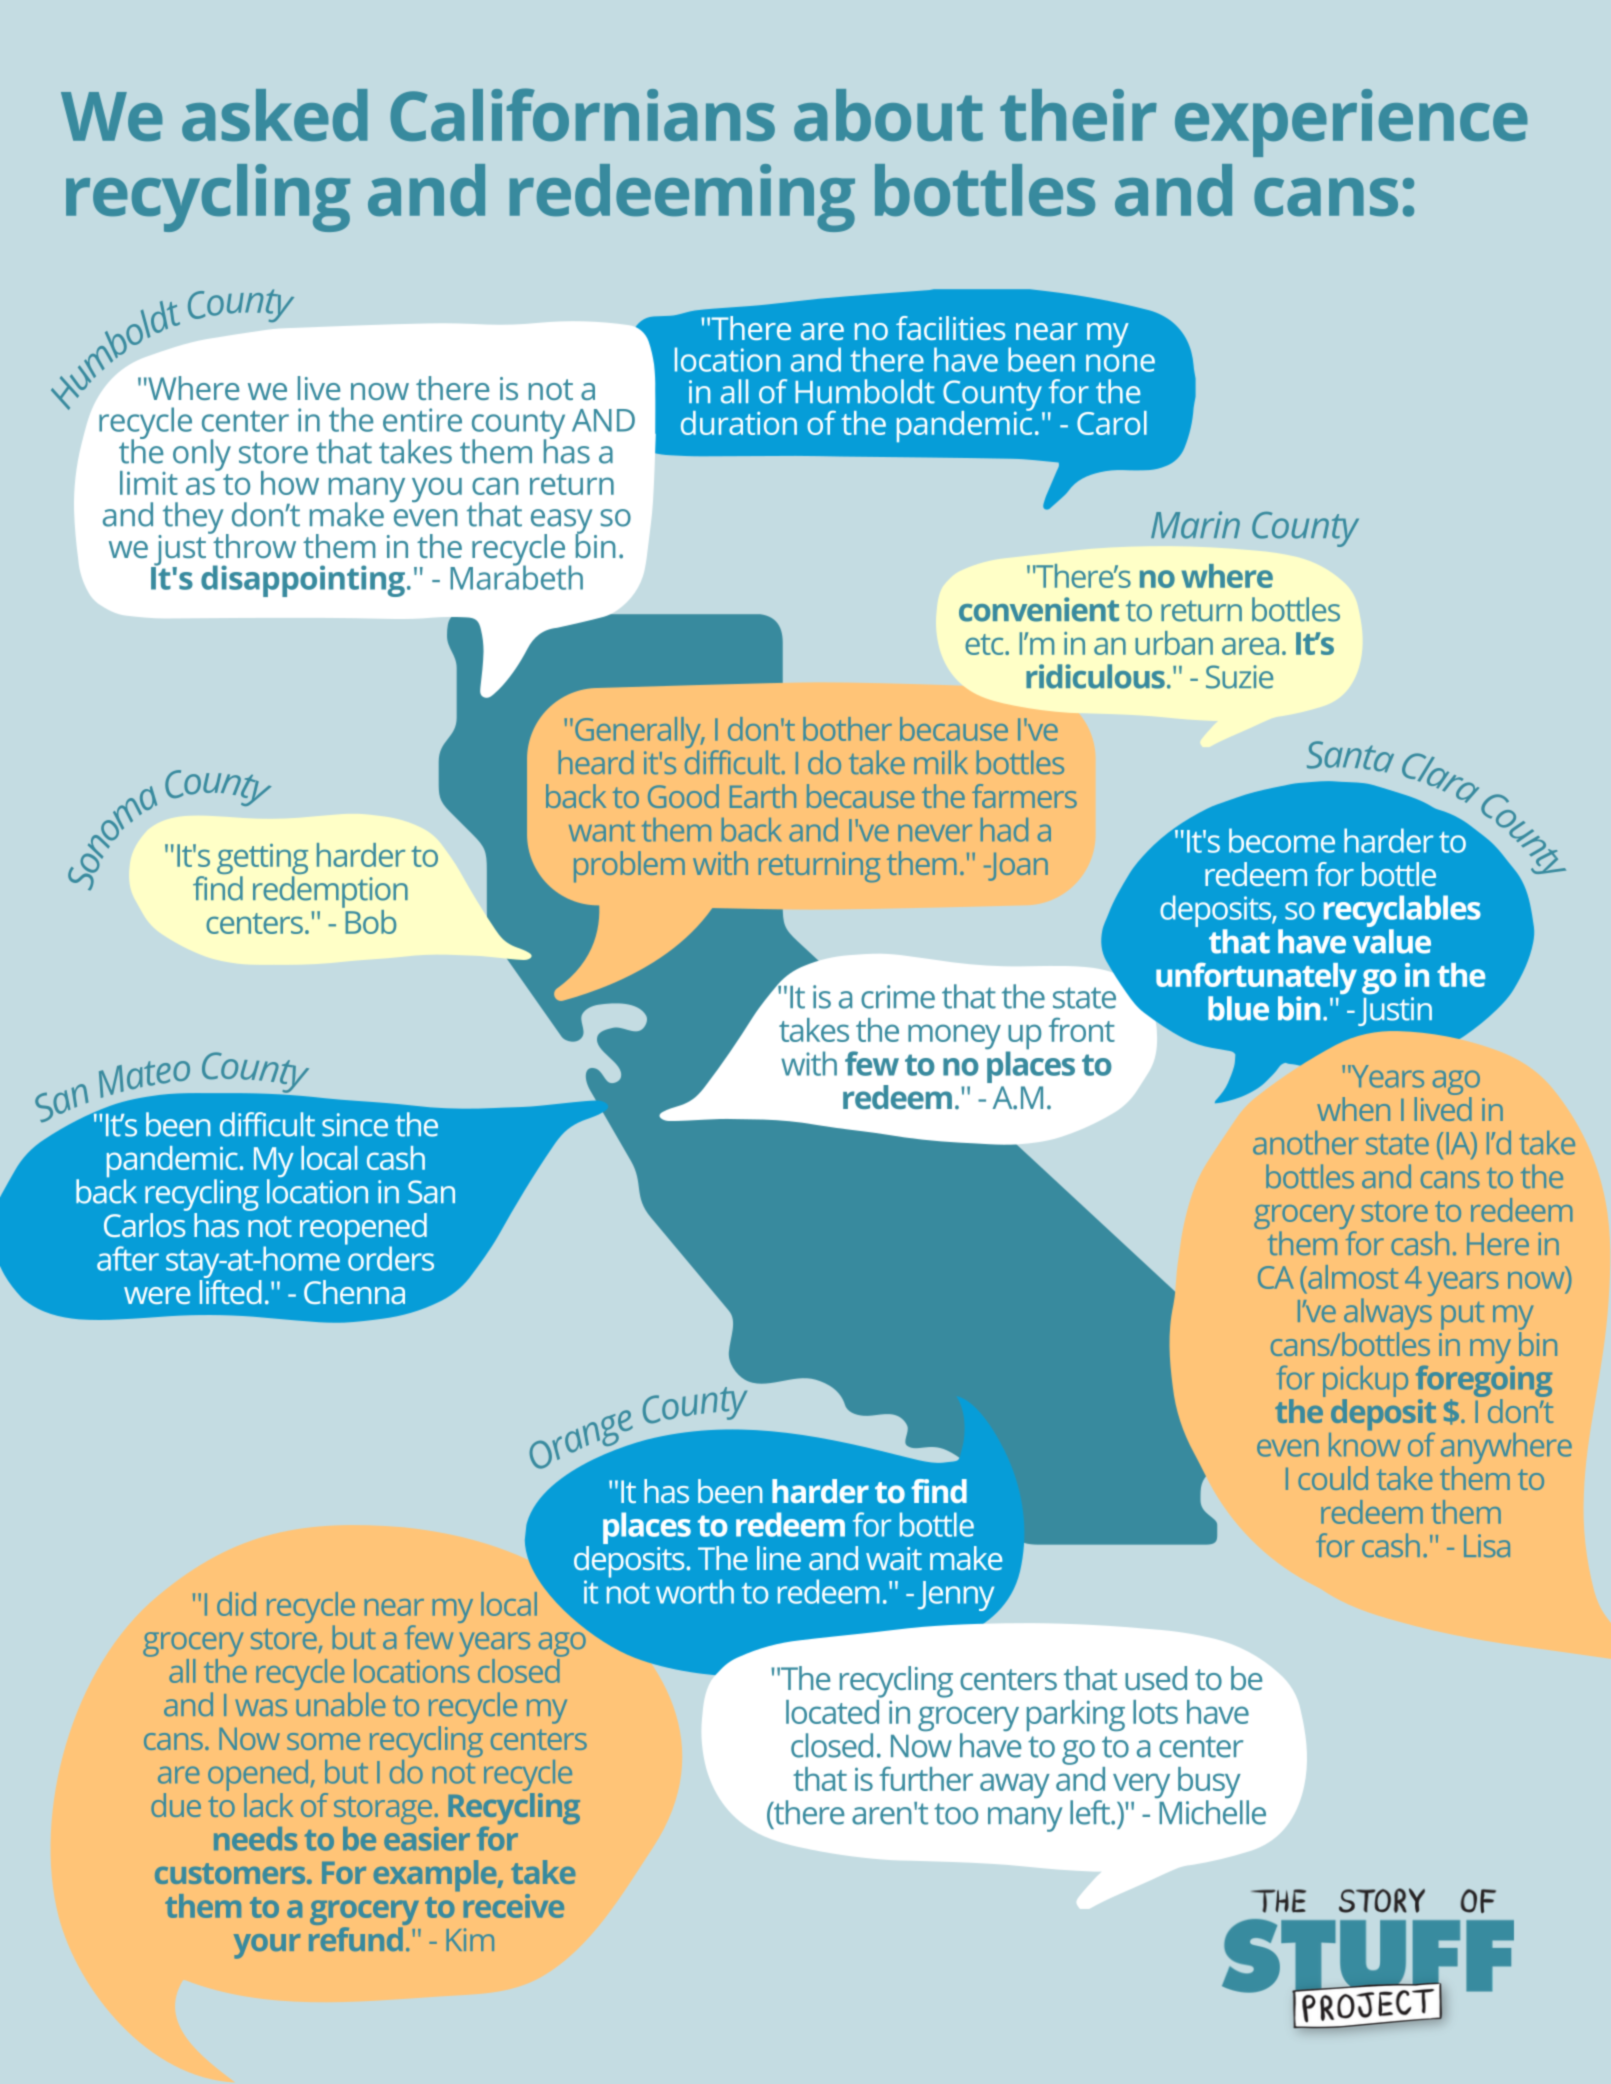 This screenshot has height=2084, width=1611. What do you see at coordinates (1351, 123) in the screenshot?
I see `experience` at bounding box center [1351, 123].
